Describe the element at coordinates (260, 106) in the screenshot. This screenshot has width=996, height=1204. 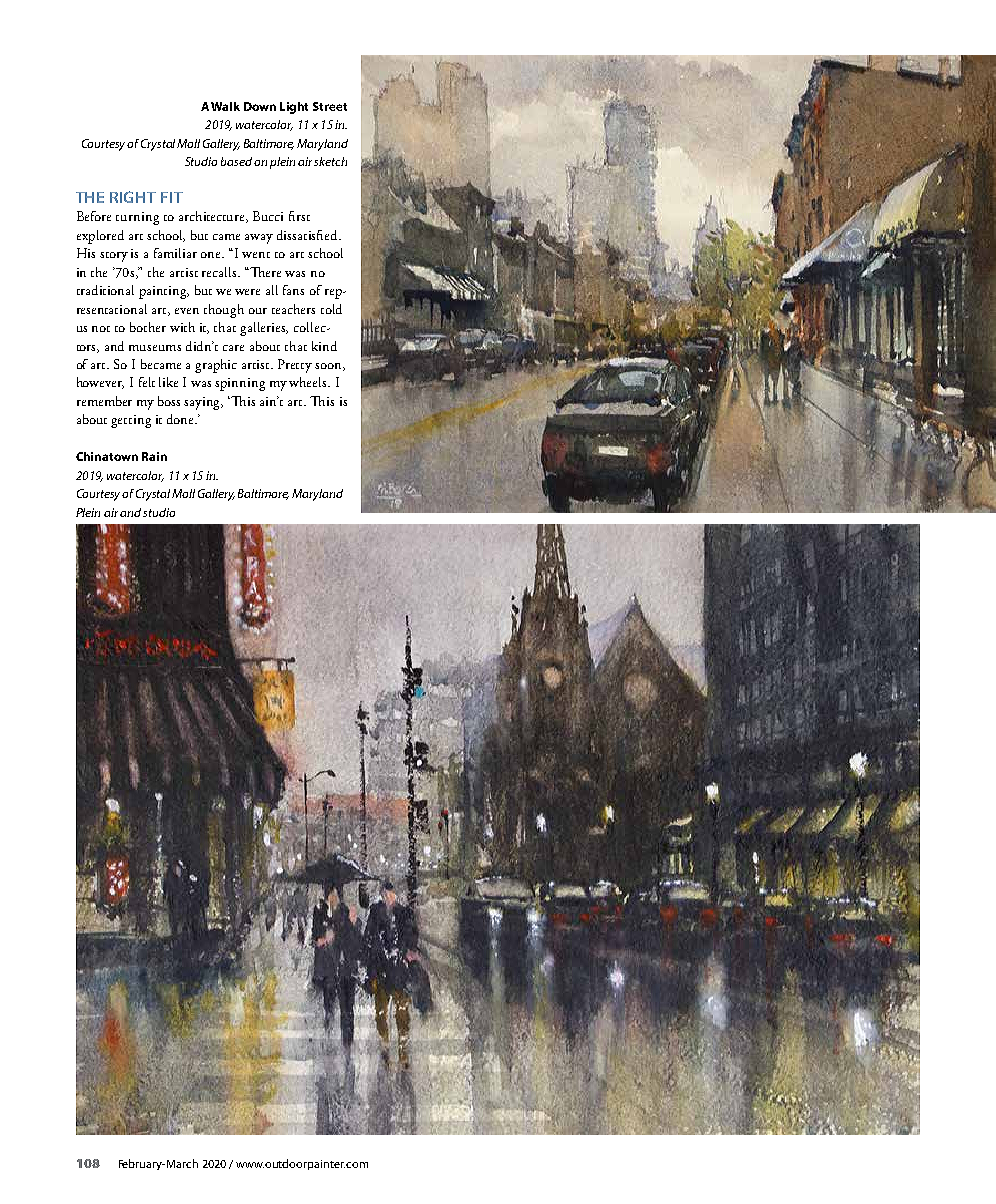
I see `Down` at that location.
